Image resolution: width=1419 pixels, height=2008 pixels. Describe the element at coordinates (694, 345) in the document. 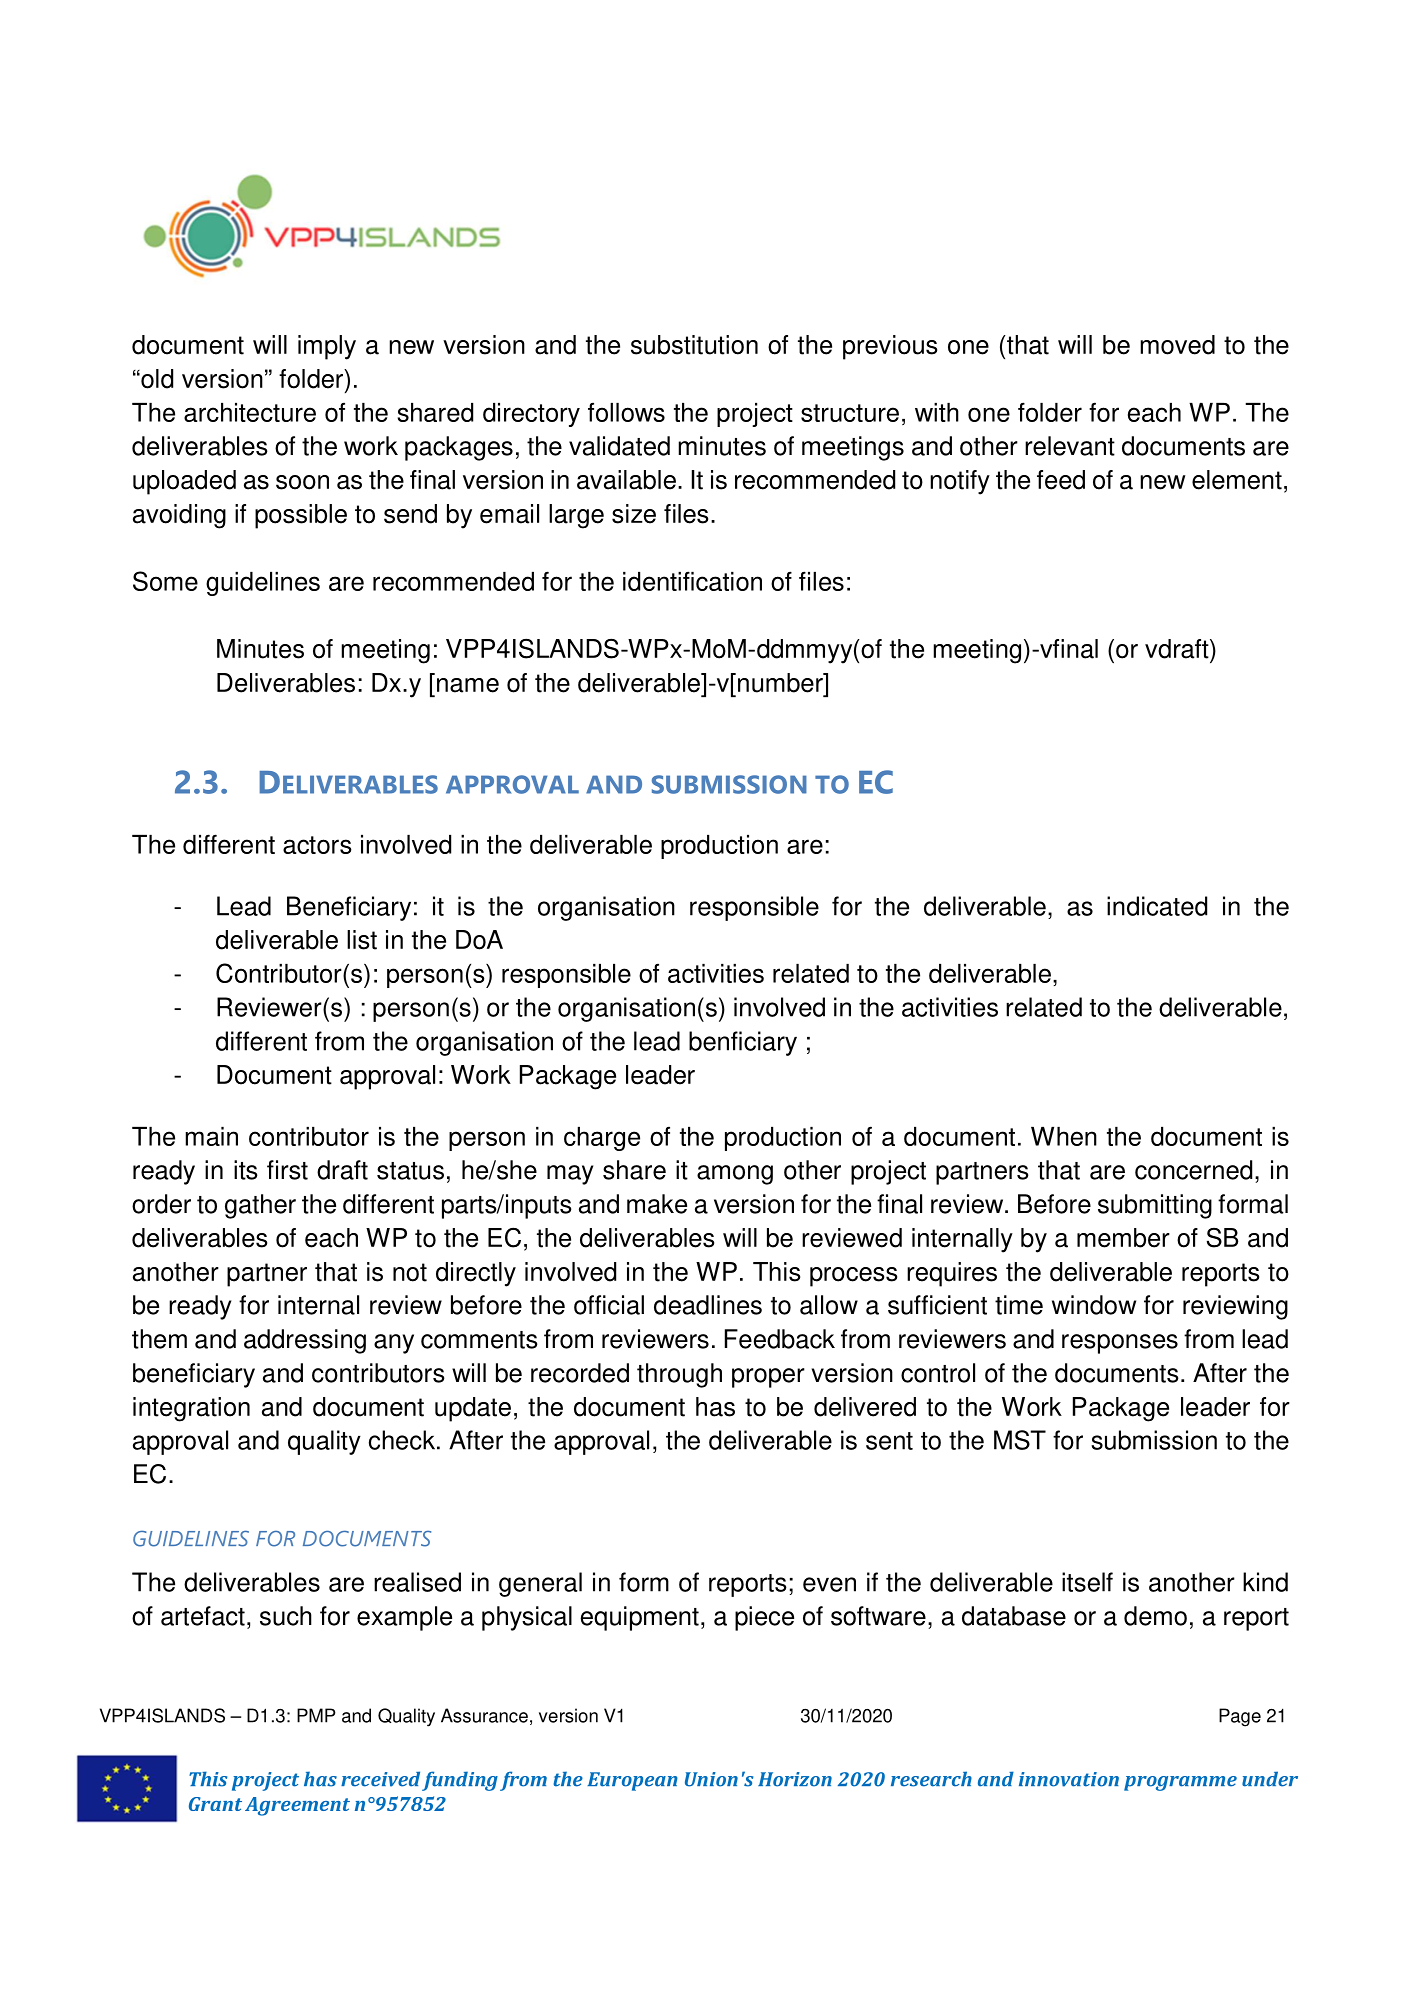

I see `substitution` at that location.
